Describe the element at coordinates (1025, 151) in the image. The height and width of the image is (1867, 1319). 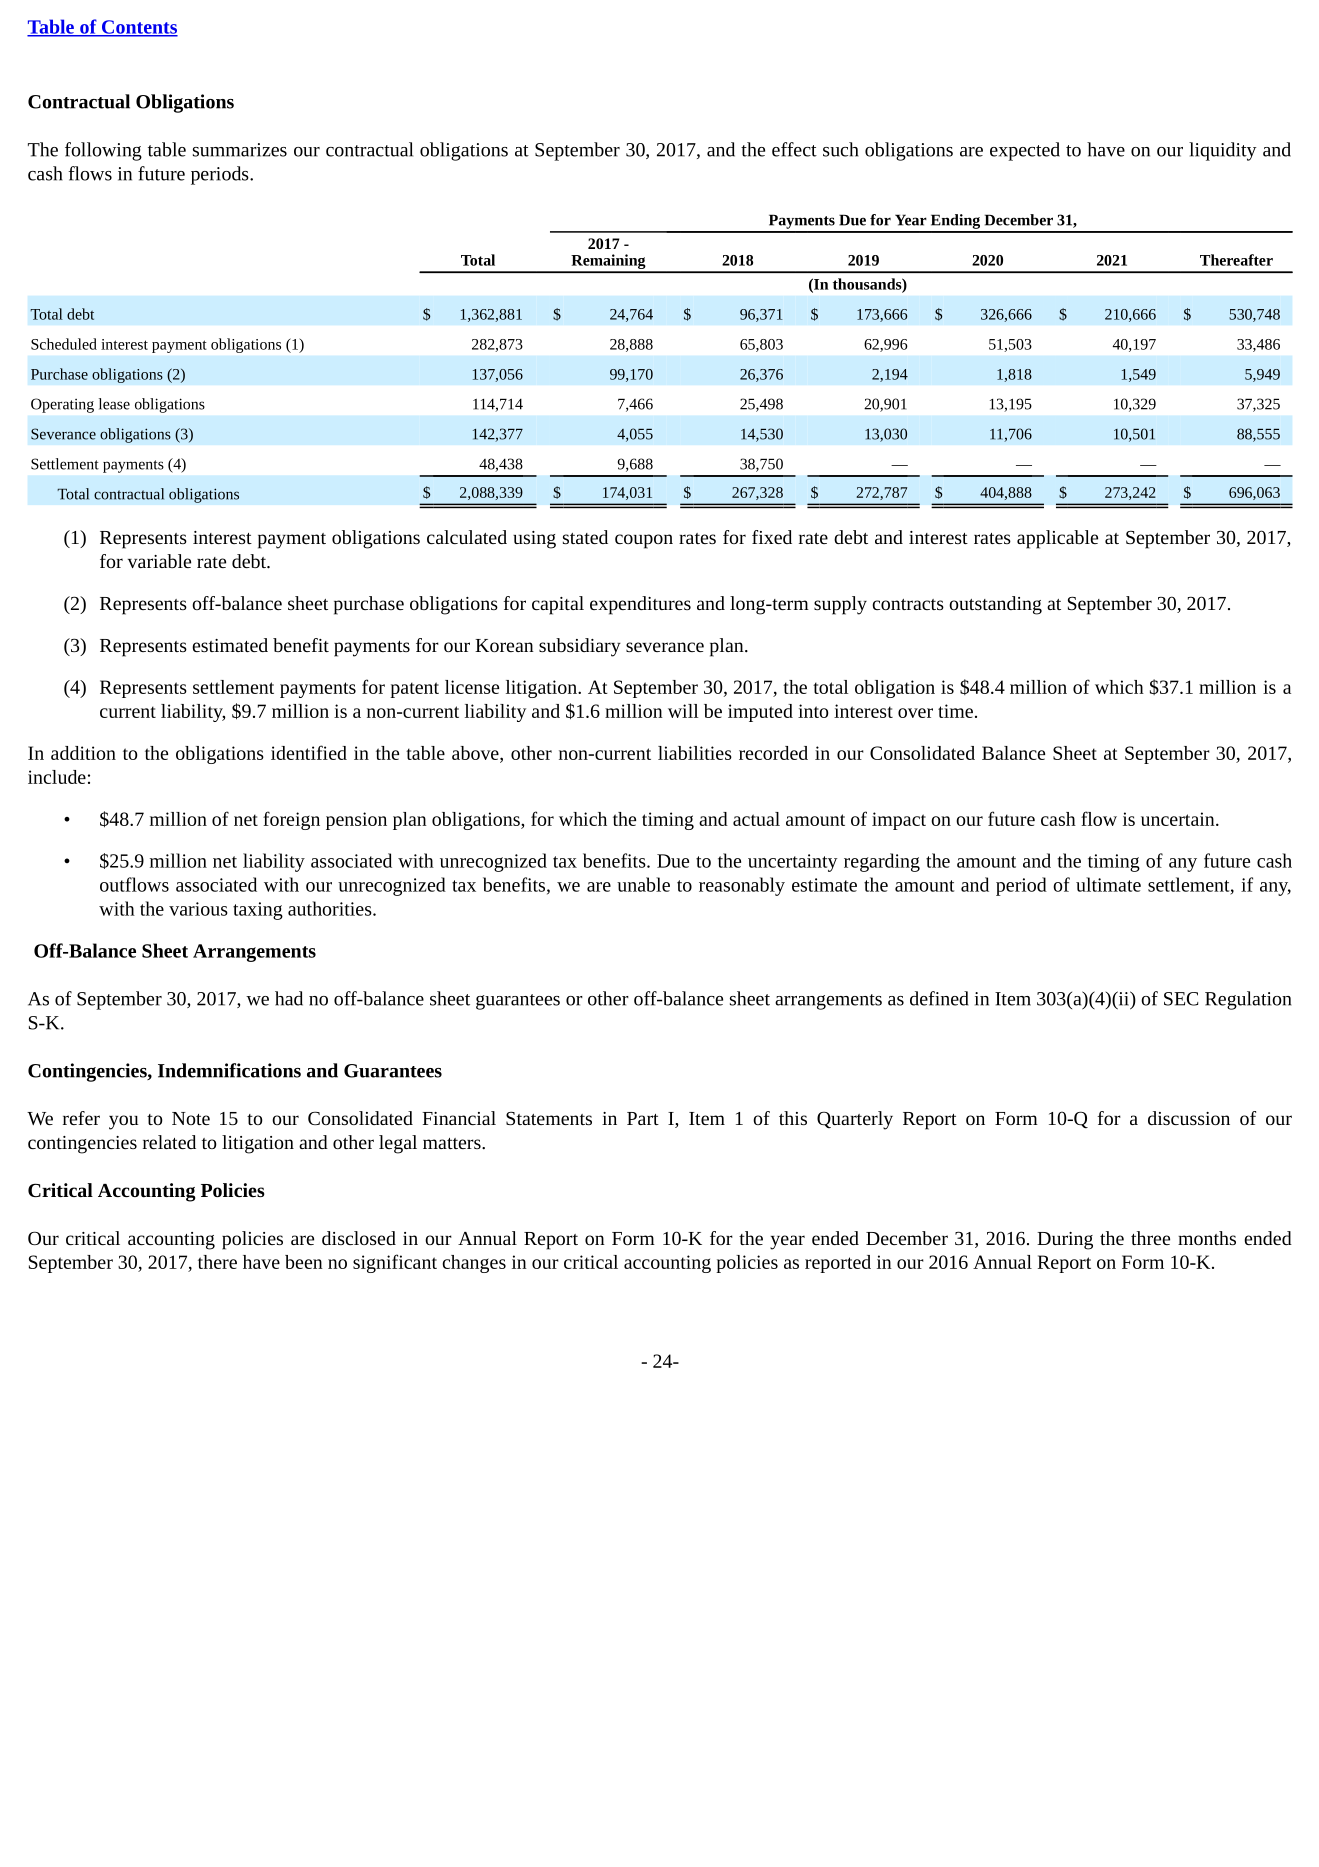
I see `expected` at that location.
